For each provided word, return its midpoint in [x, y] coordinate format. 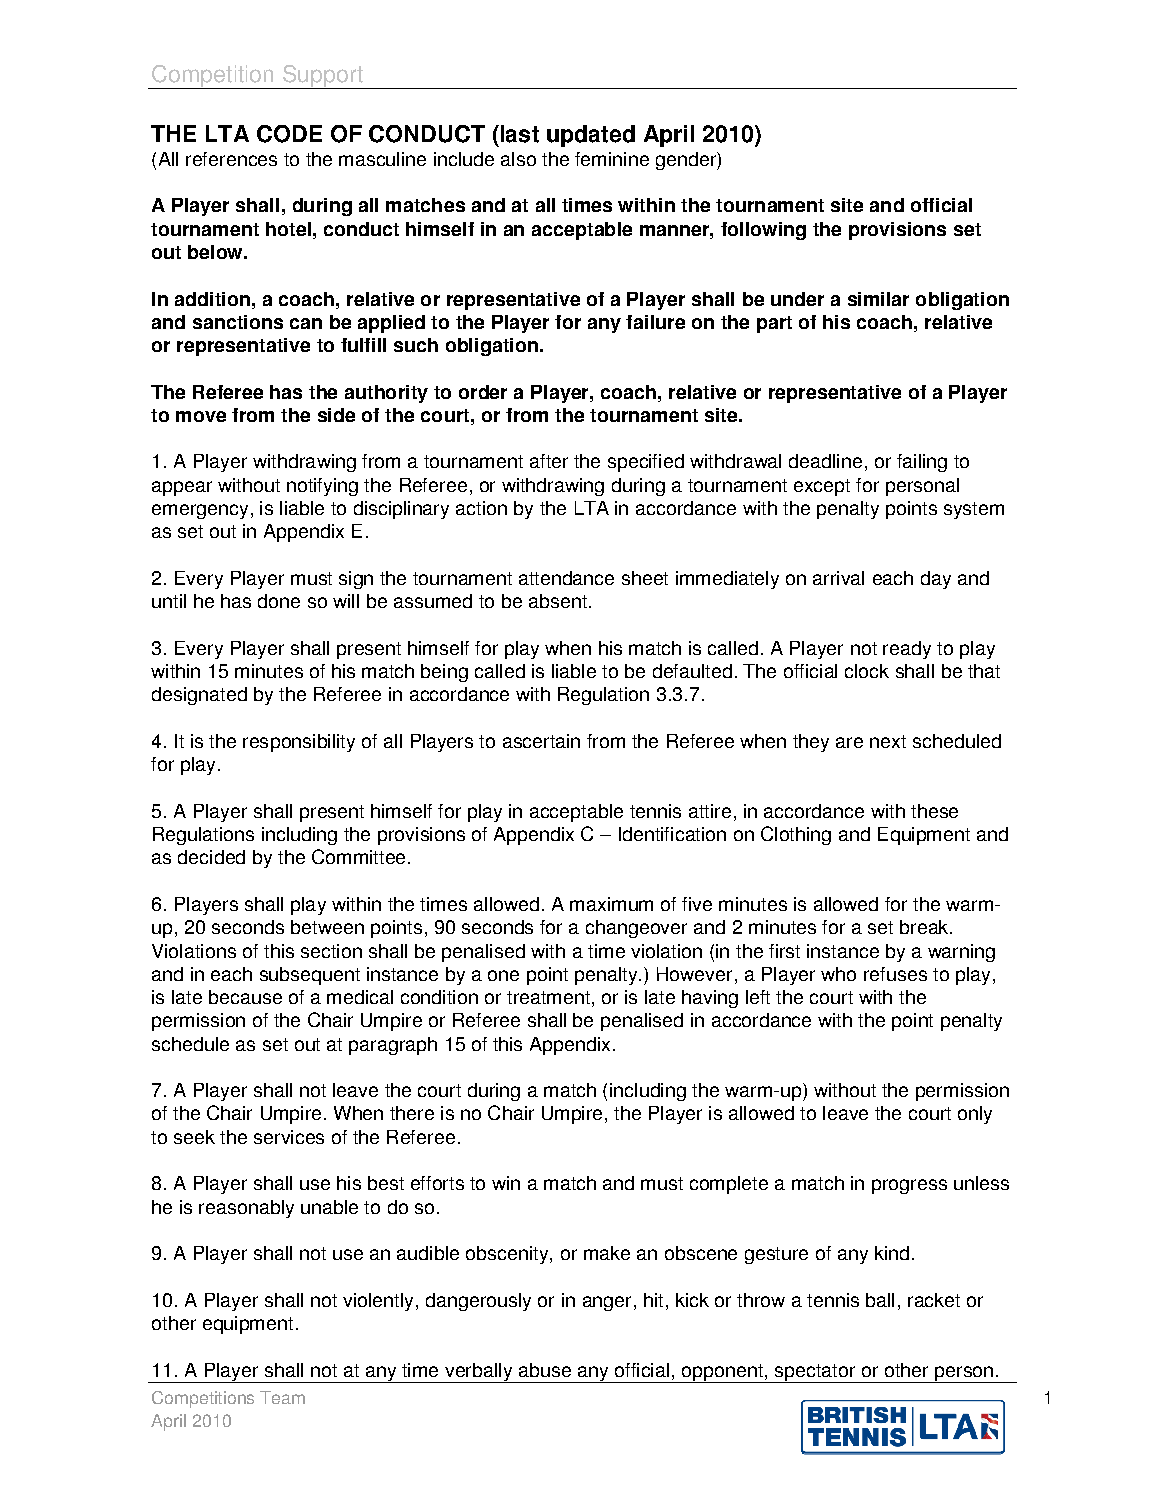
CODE [289, 134]
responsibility [299, 743]
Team [282, 1397]
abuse [545, 1370]
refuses [895, 974]
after [549, 461]
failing [922, 463]
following [763, 231]
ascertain [541, 741]
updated [591, 136]
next [888, 741]
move [201, 416]
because [245, 997]
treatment [548, 997]
